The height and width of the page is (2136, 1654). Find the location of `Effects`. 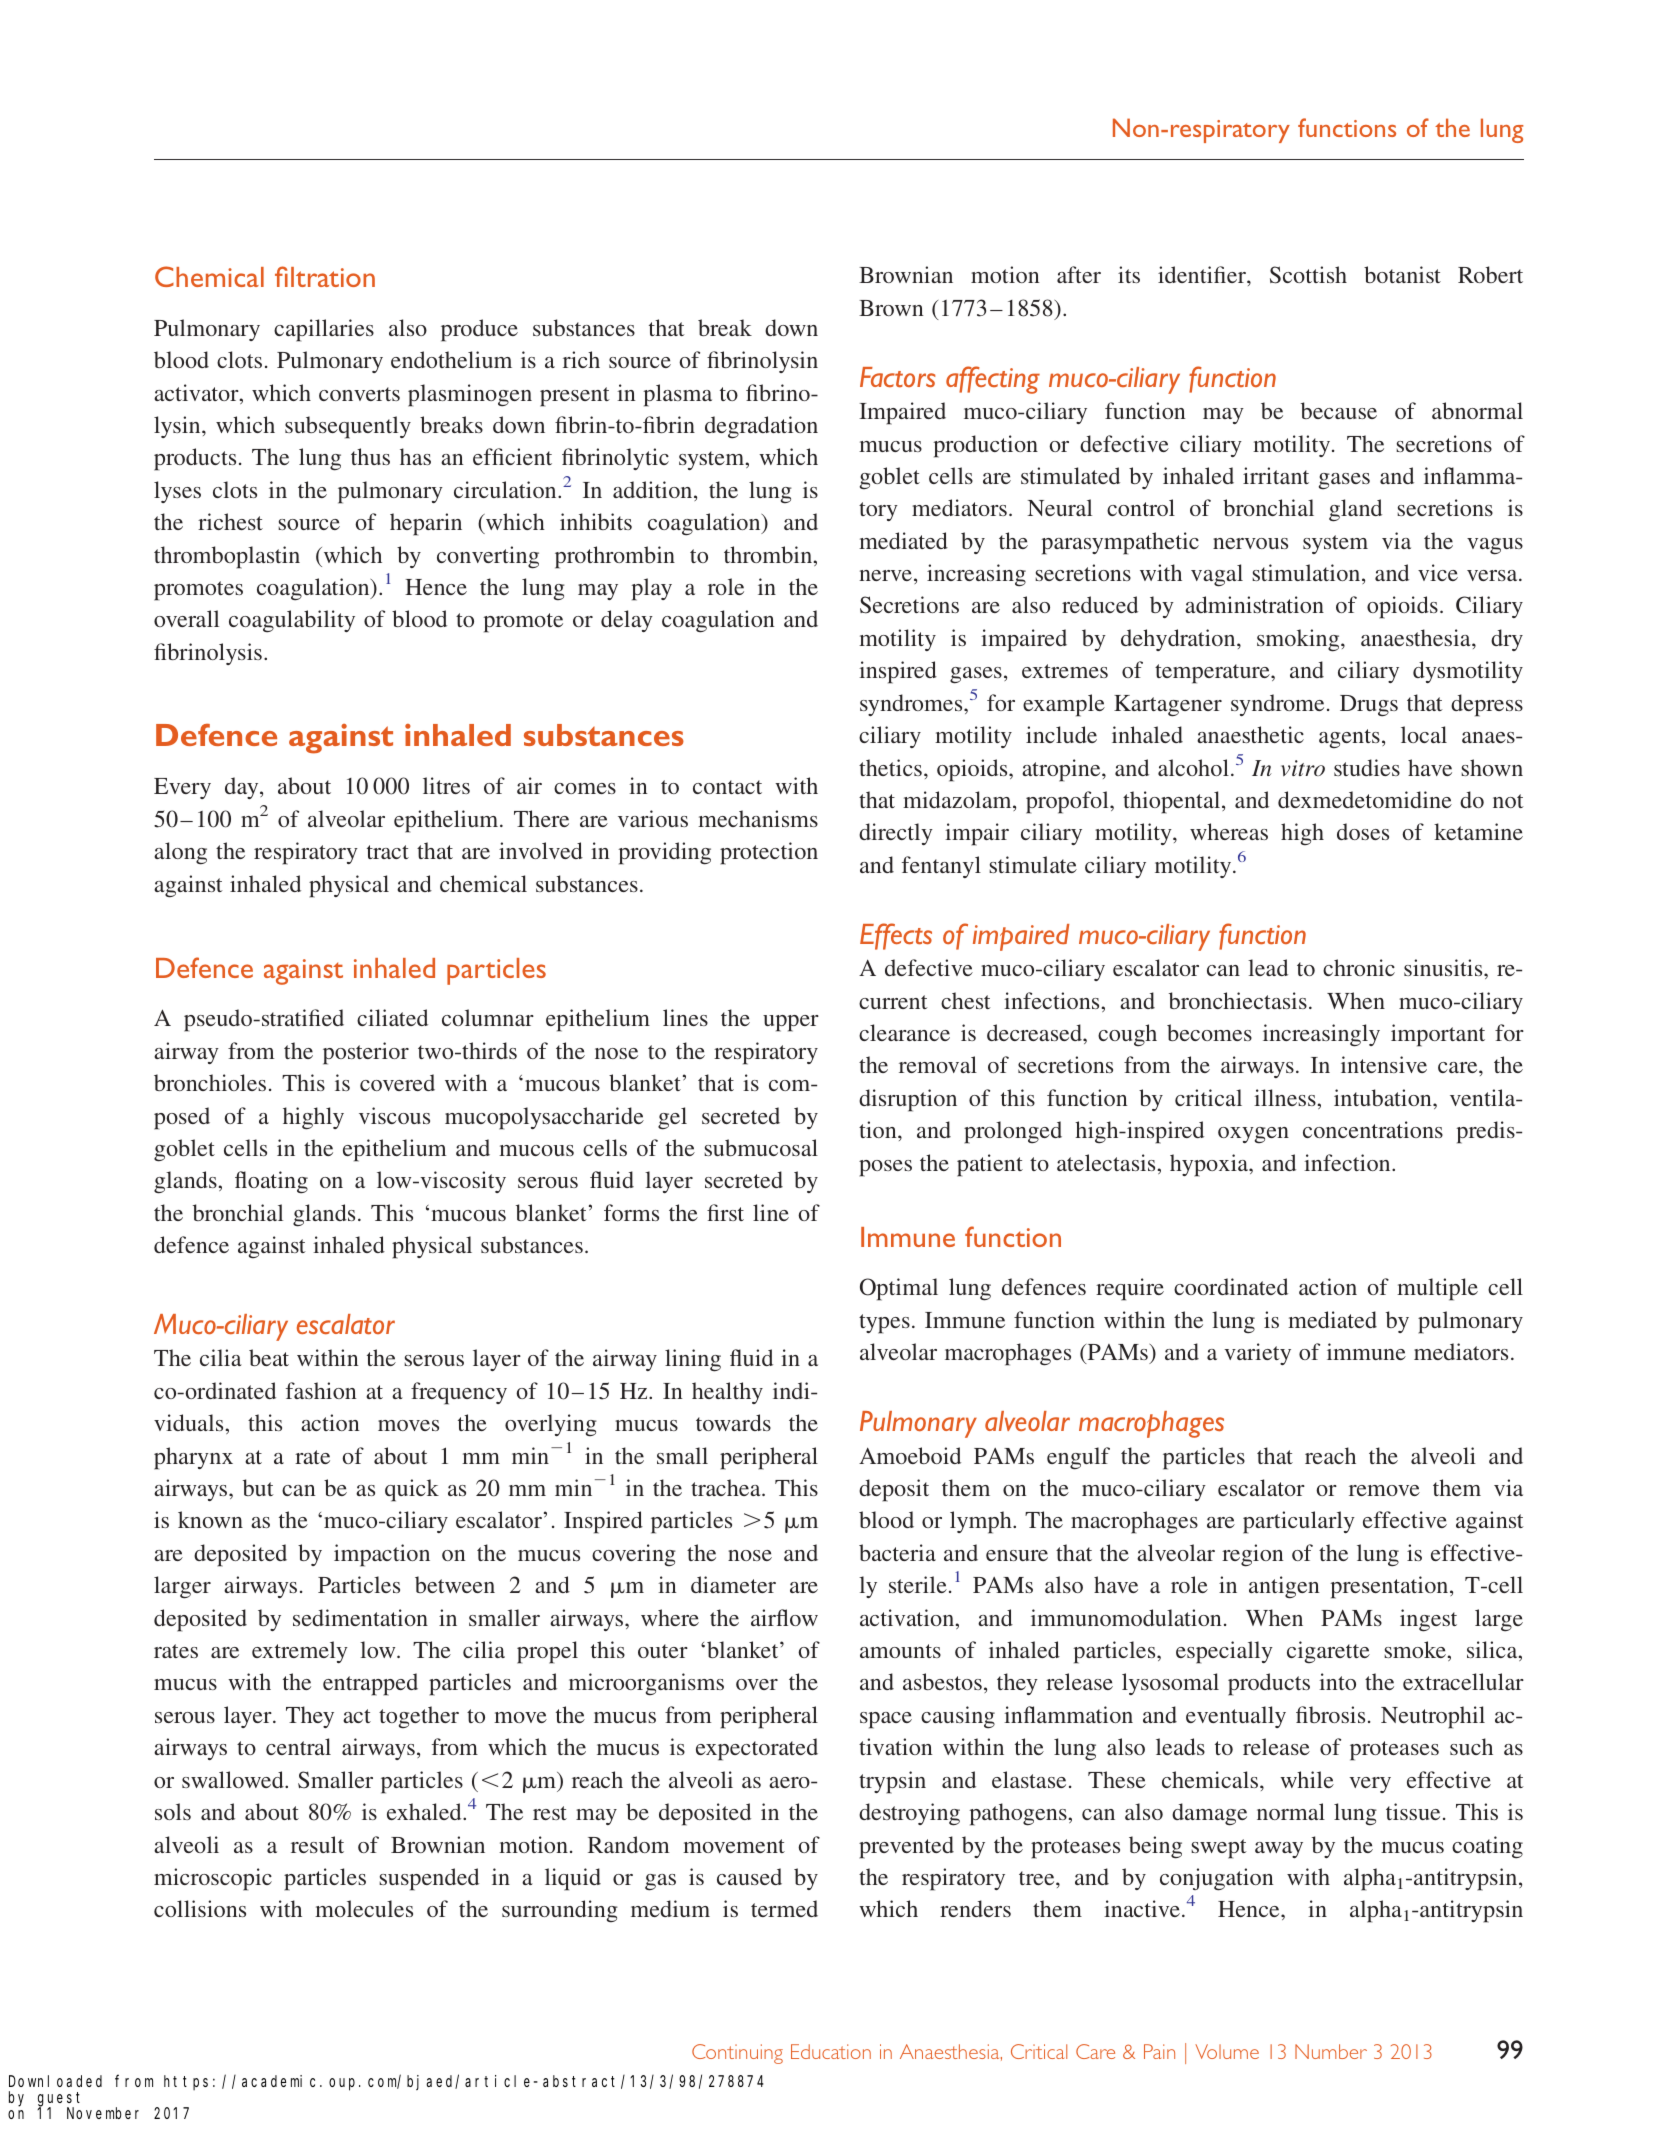

Effects is located at coordinates (896, 936).
